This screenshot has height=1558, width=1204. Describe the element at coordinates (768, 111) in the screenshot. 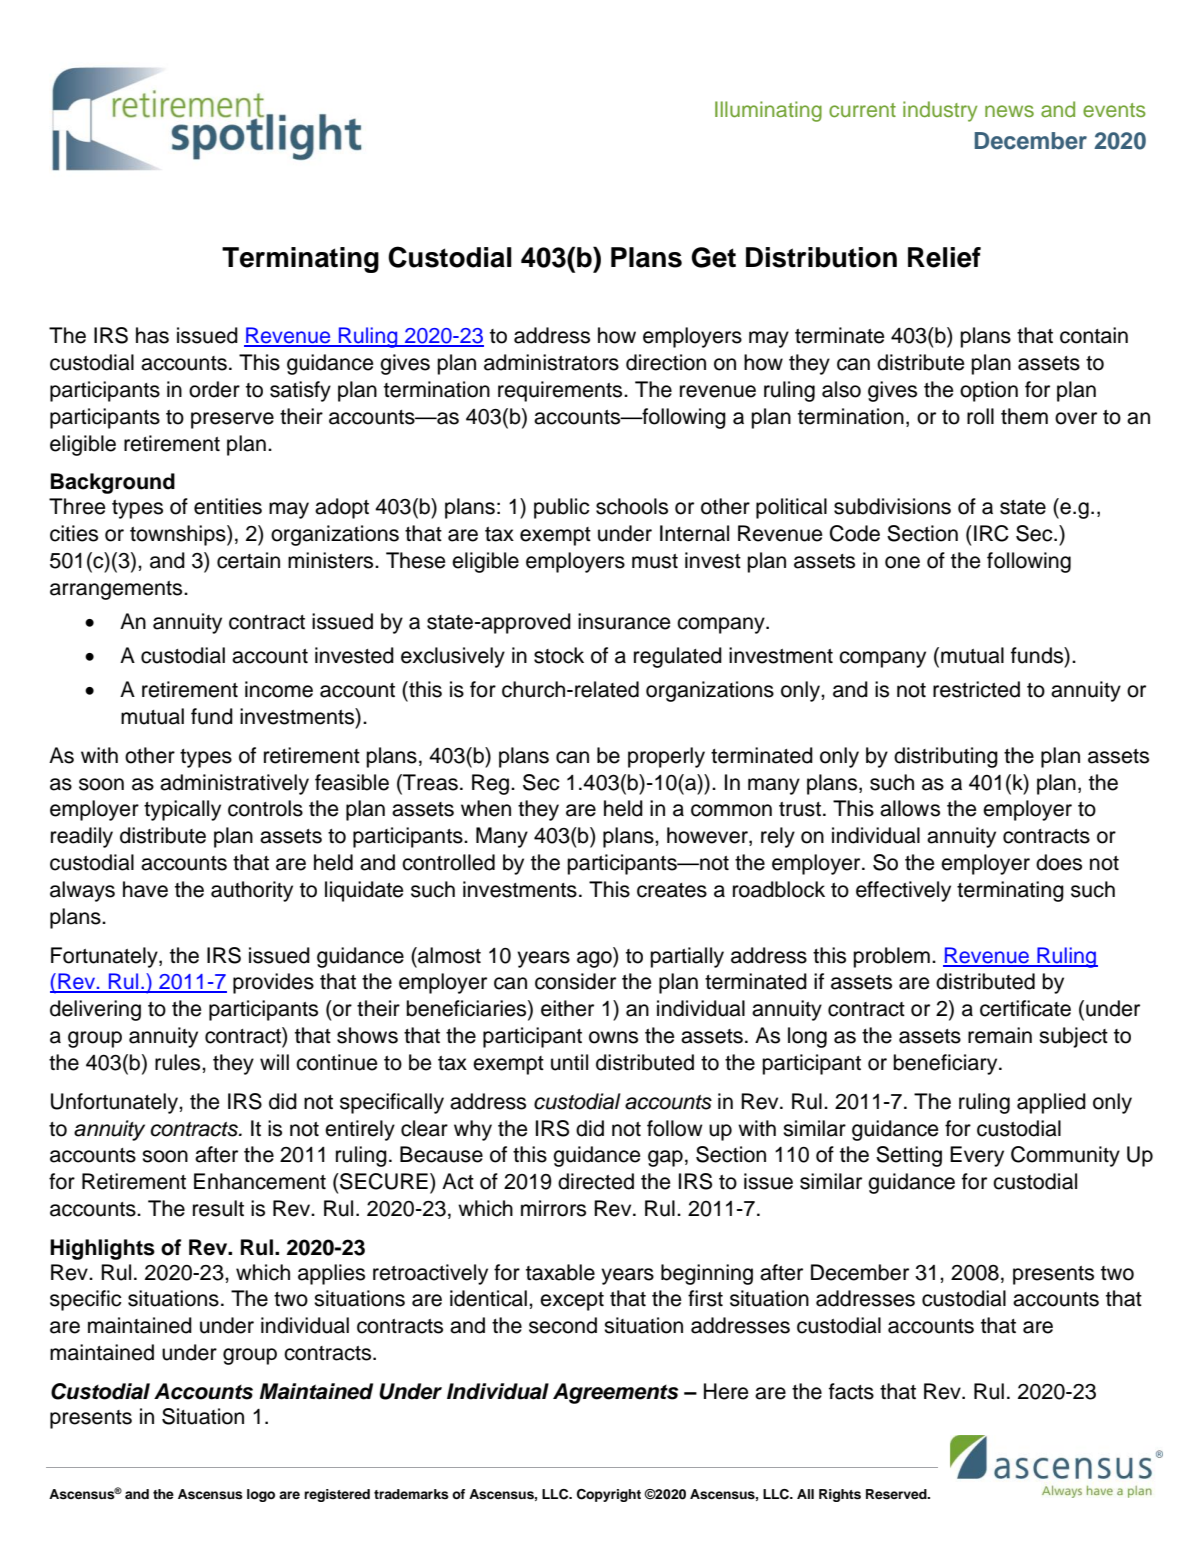

I see `Illuminating` at that location.
